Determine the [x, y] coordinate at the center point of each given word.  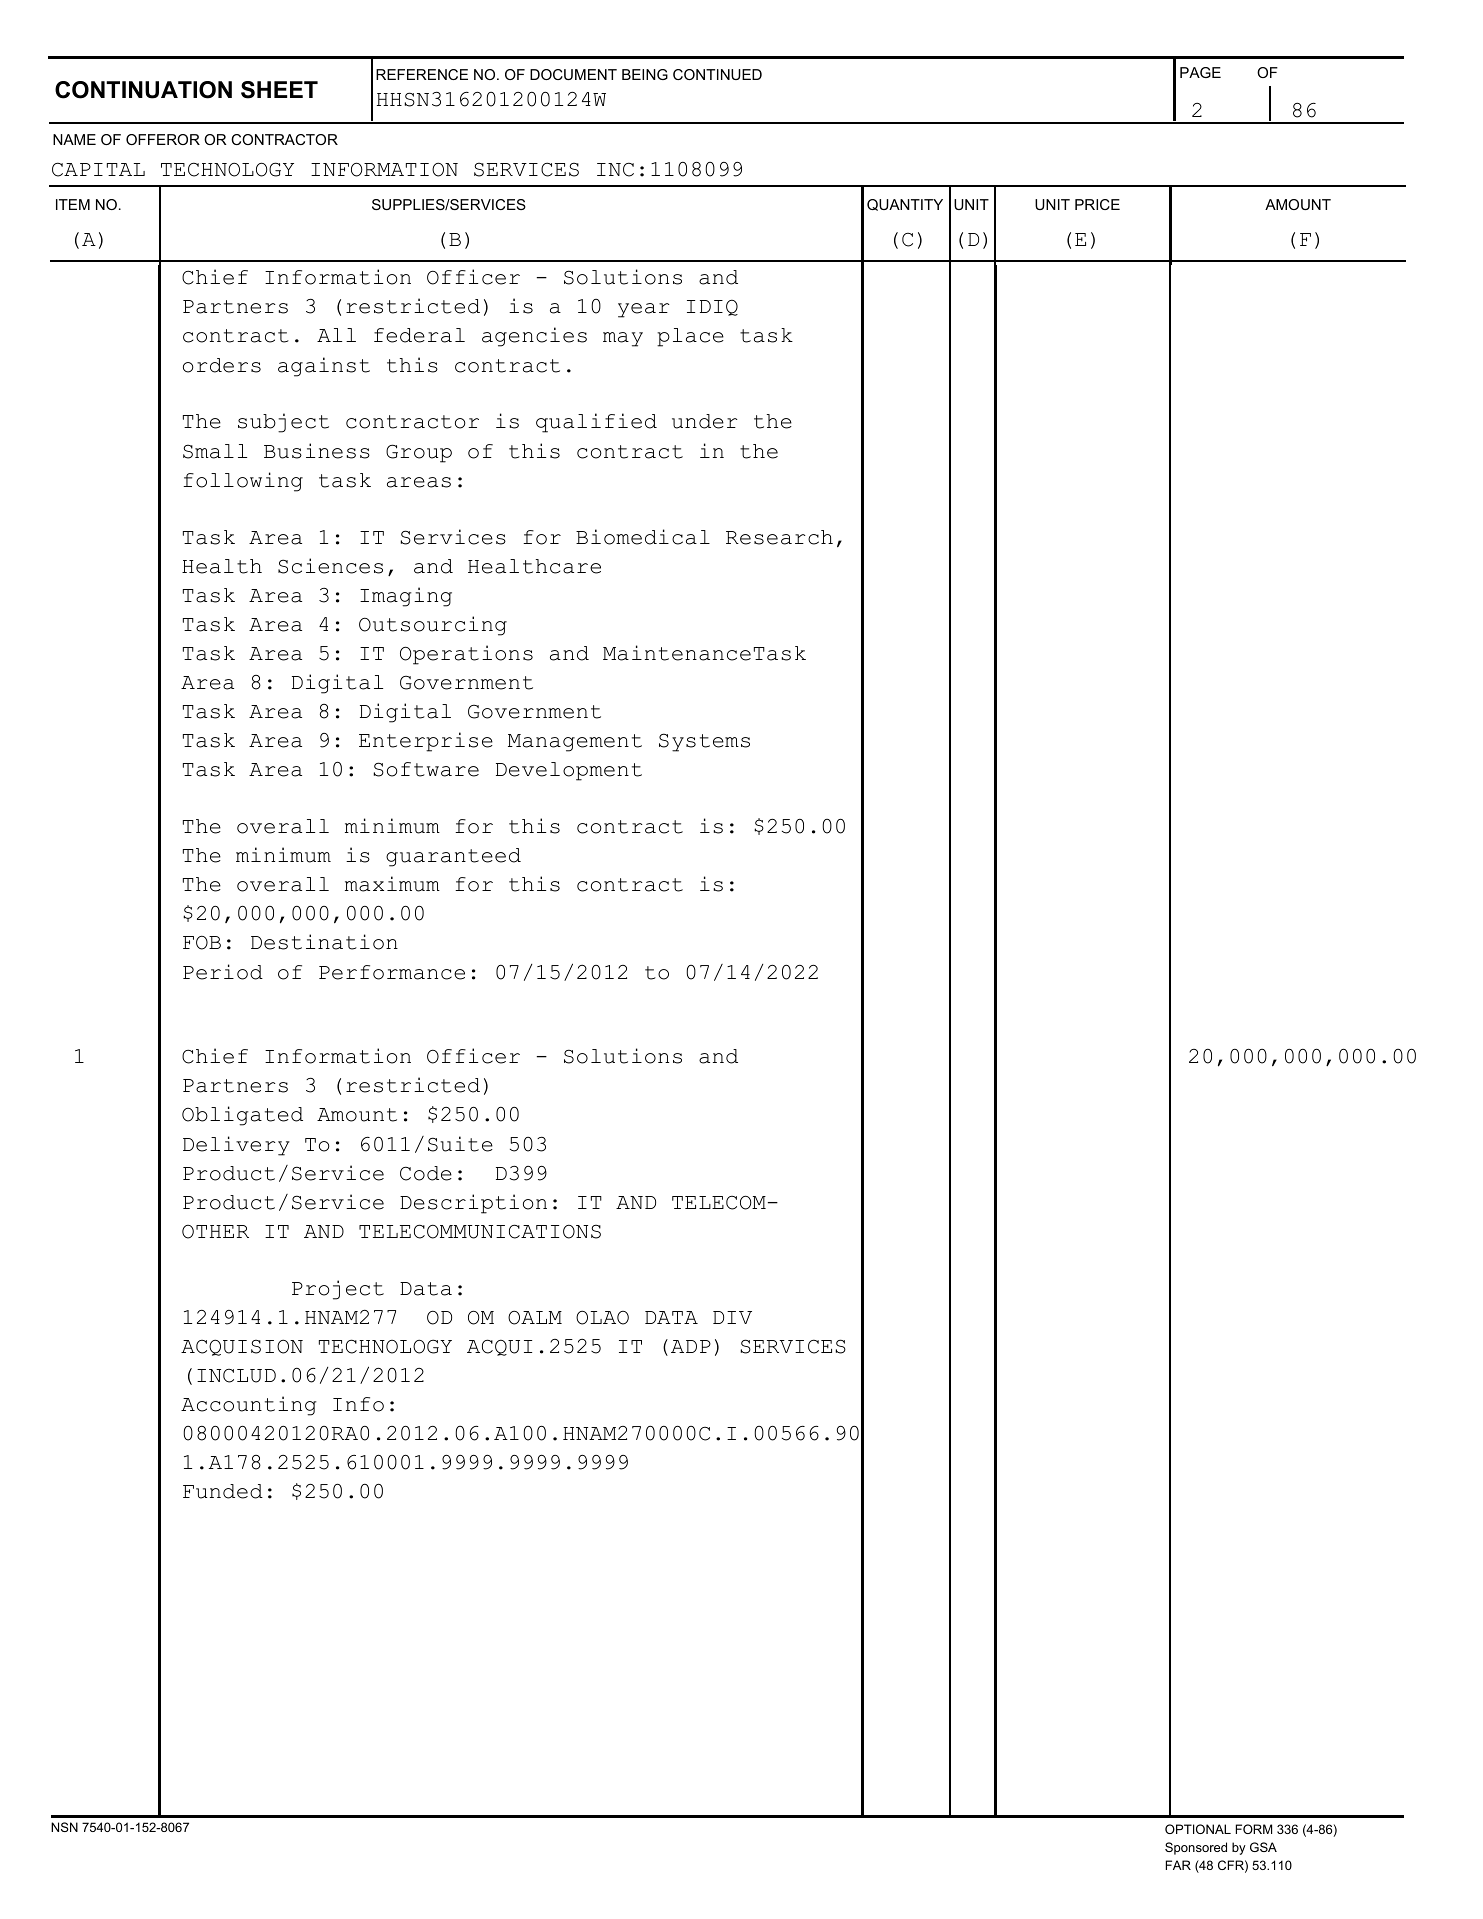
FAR [1178, 1865]
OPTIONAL [1198, 1829]
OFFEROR [163, 139]
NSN [64, 1827]
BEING [645, 74]
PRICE [1097, 204]
